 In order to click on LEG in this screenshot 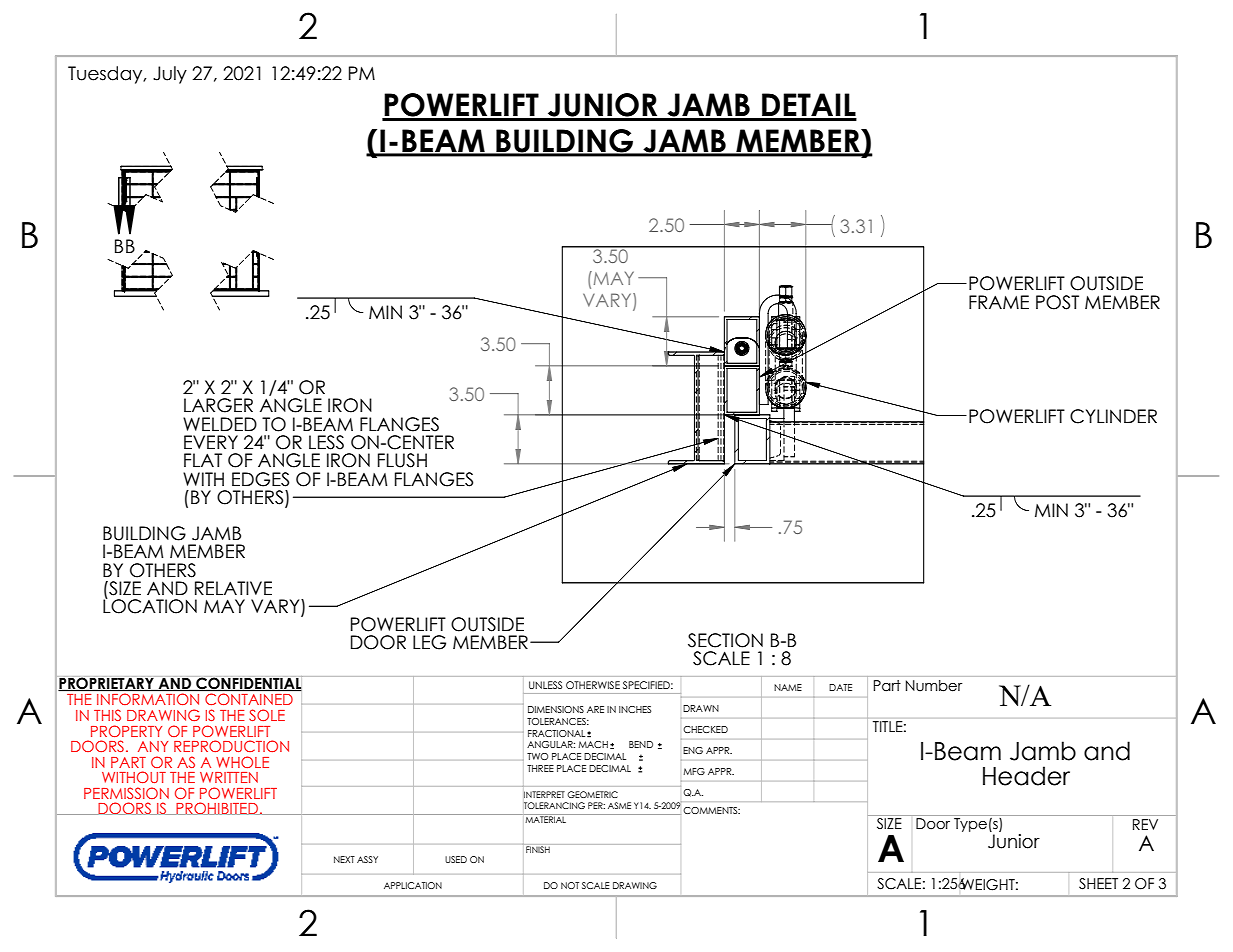, I will do `click(429, 642)`.
